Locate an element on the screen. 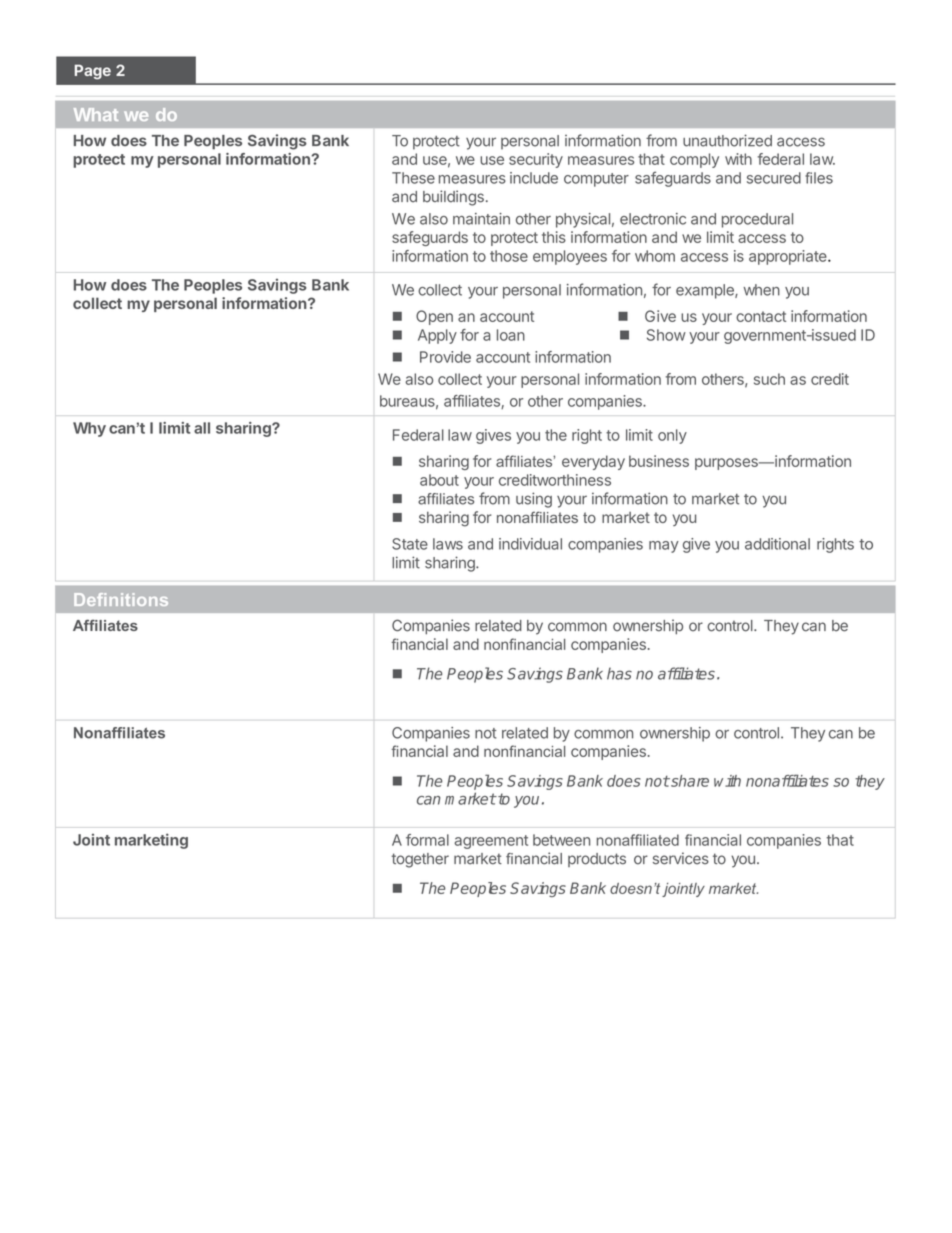 Image resolution: width=952 pixels, height=1233 pixels. about is located at coordinates (439, 480).
